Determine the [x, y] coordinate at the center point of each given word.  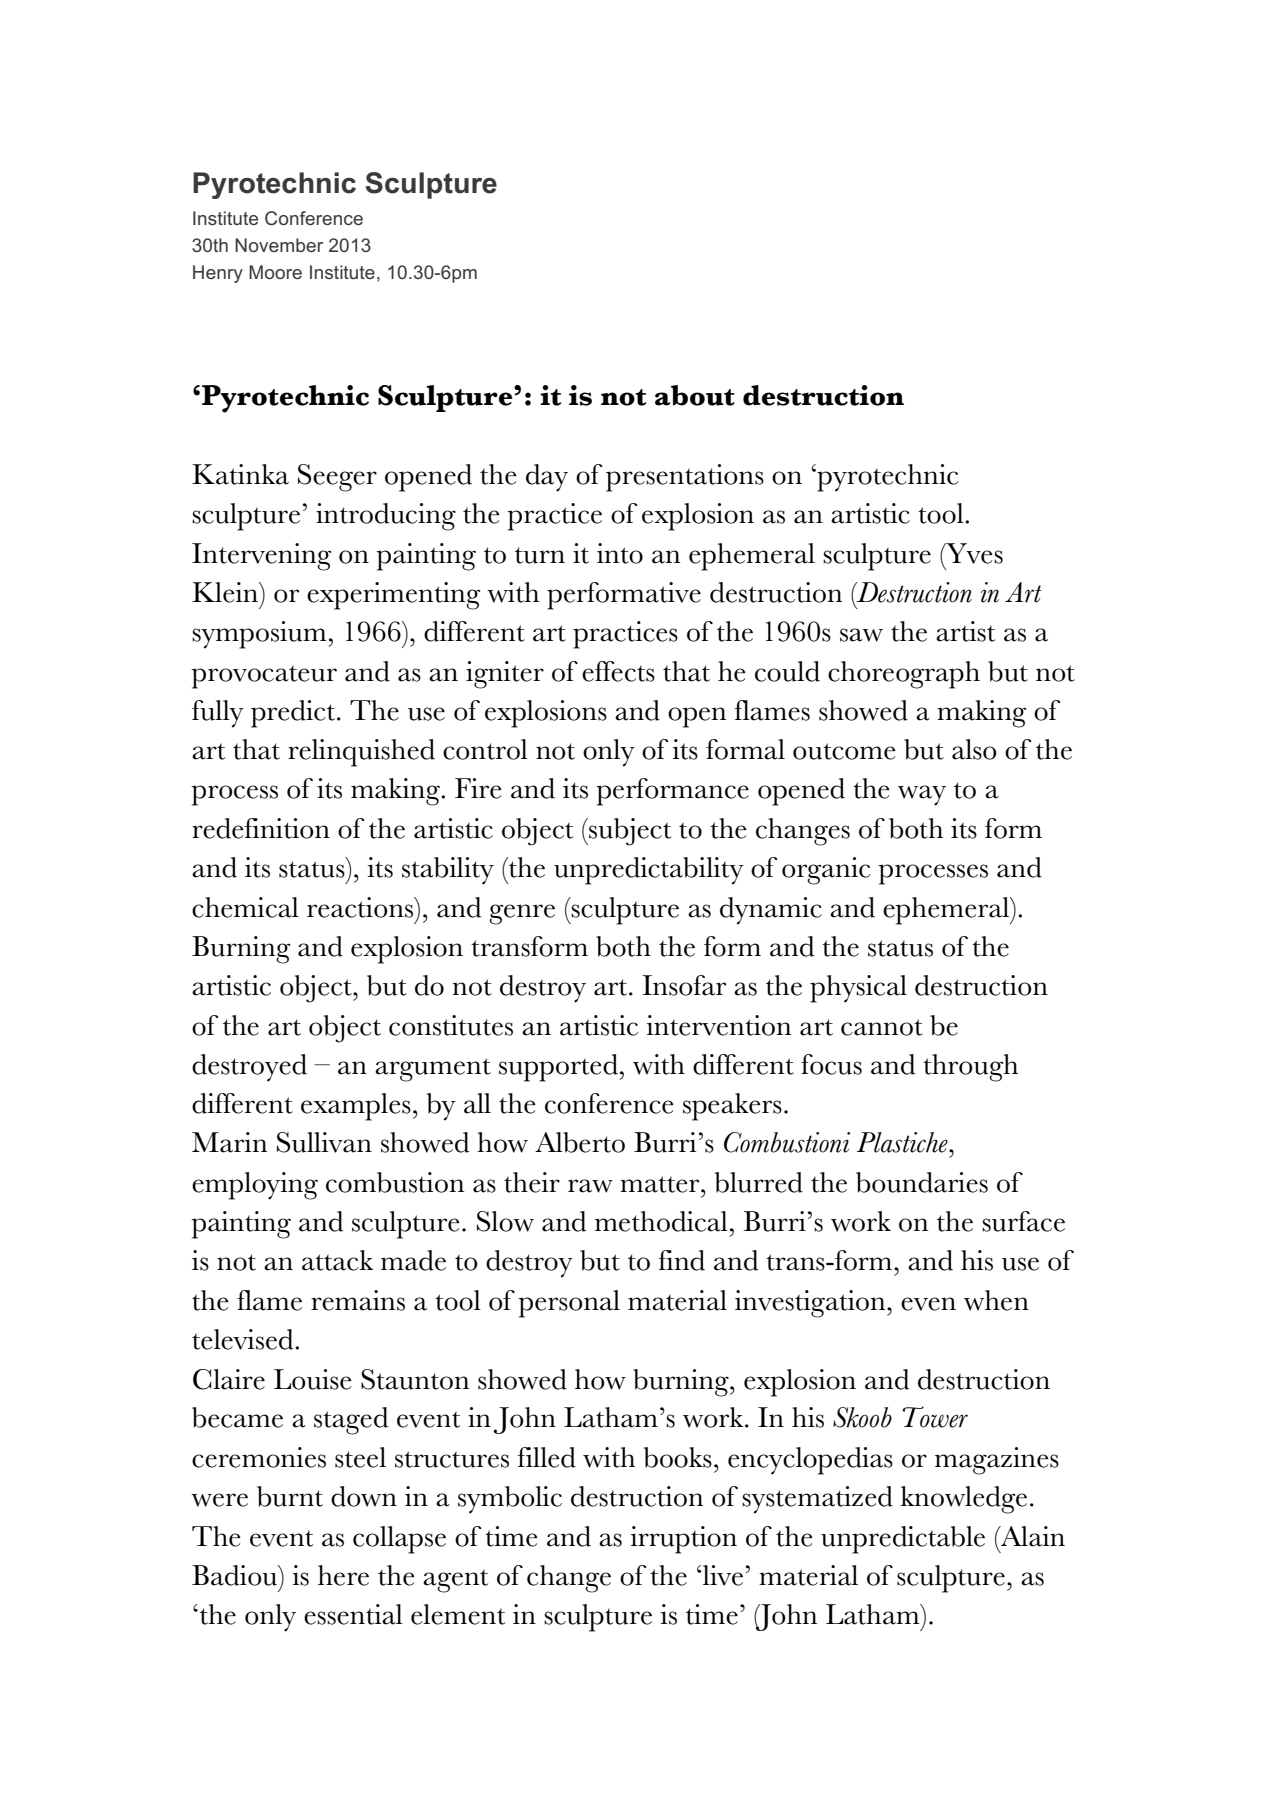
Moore [275, 272]
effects [618, 671]
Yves [973, 553]
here [343, 1575]
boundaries [922, 1182]
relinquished [361, 753]
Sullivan [324, 1142]
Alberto [580, 1142]
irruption [683, 1540]
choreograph [904, 675]
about [695, 395]
